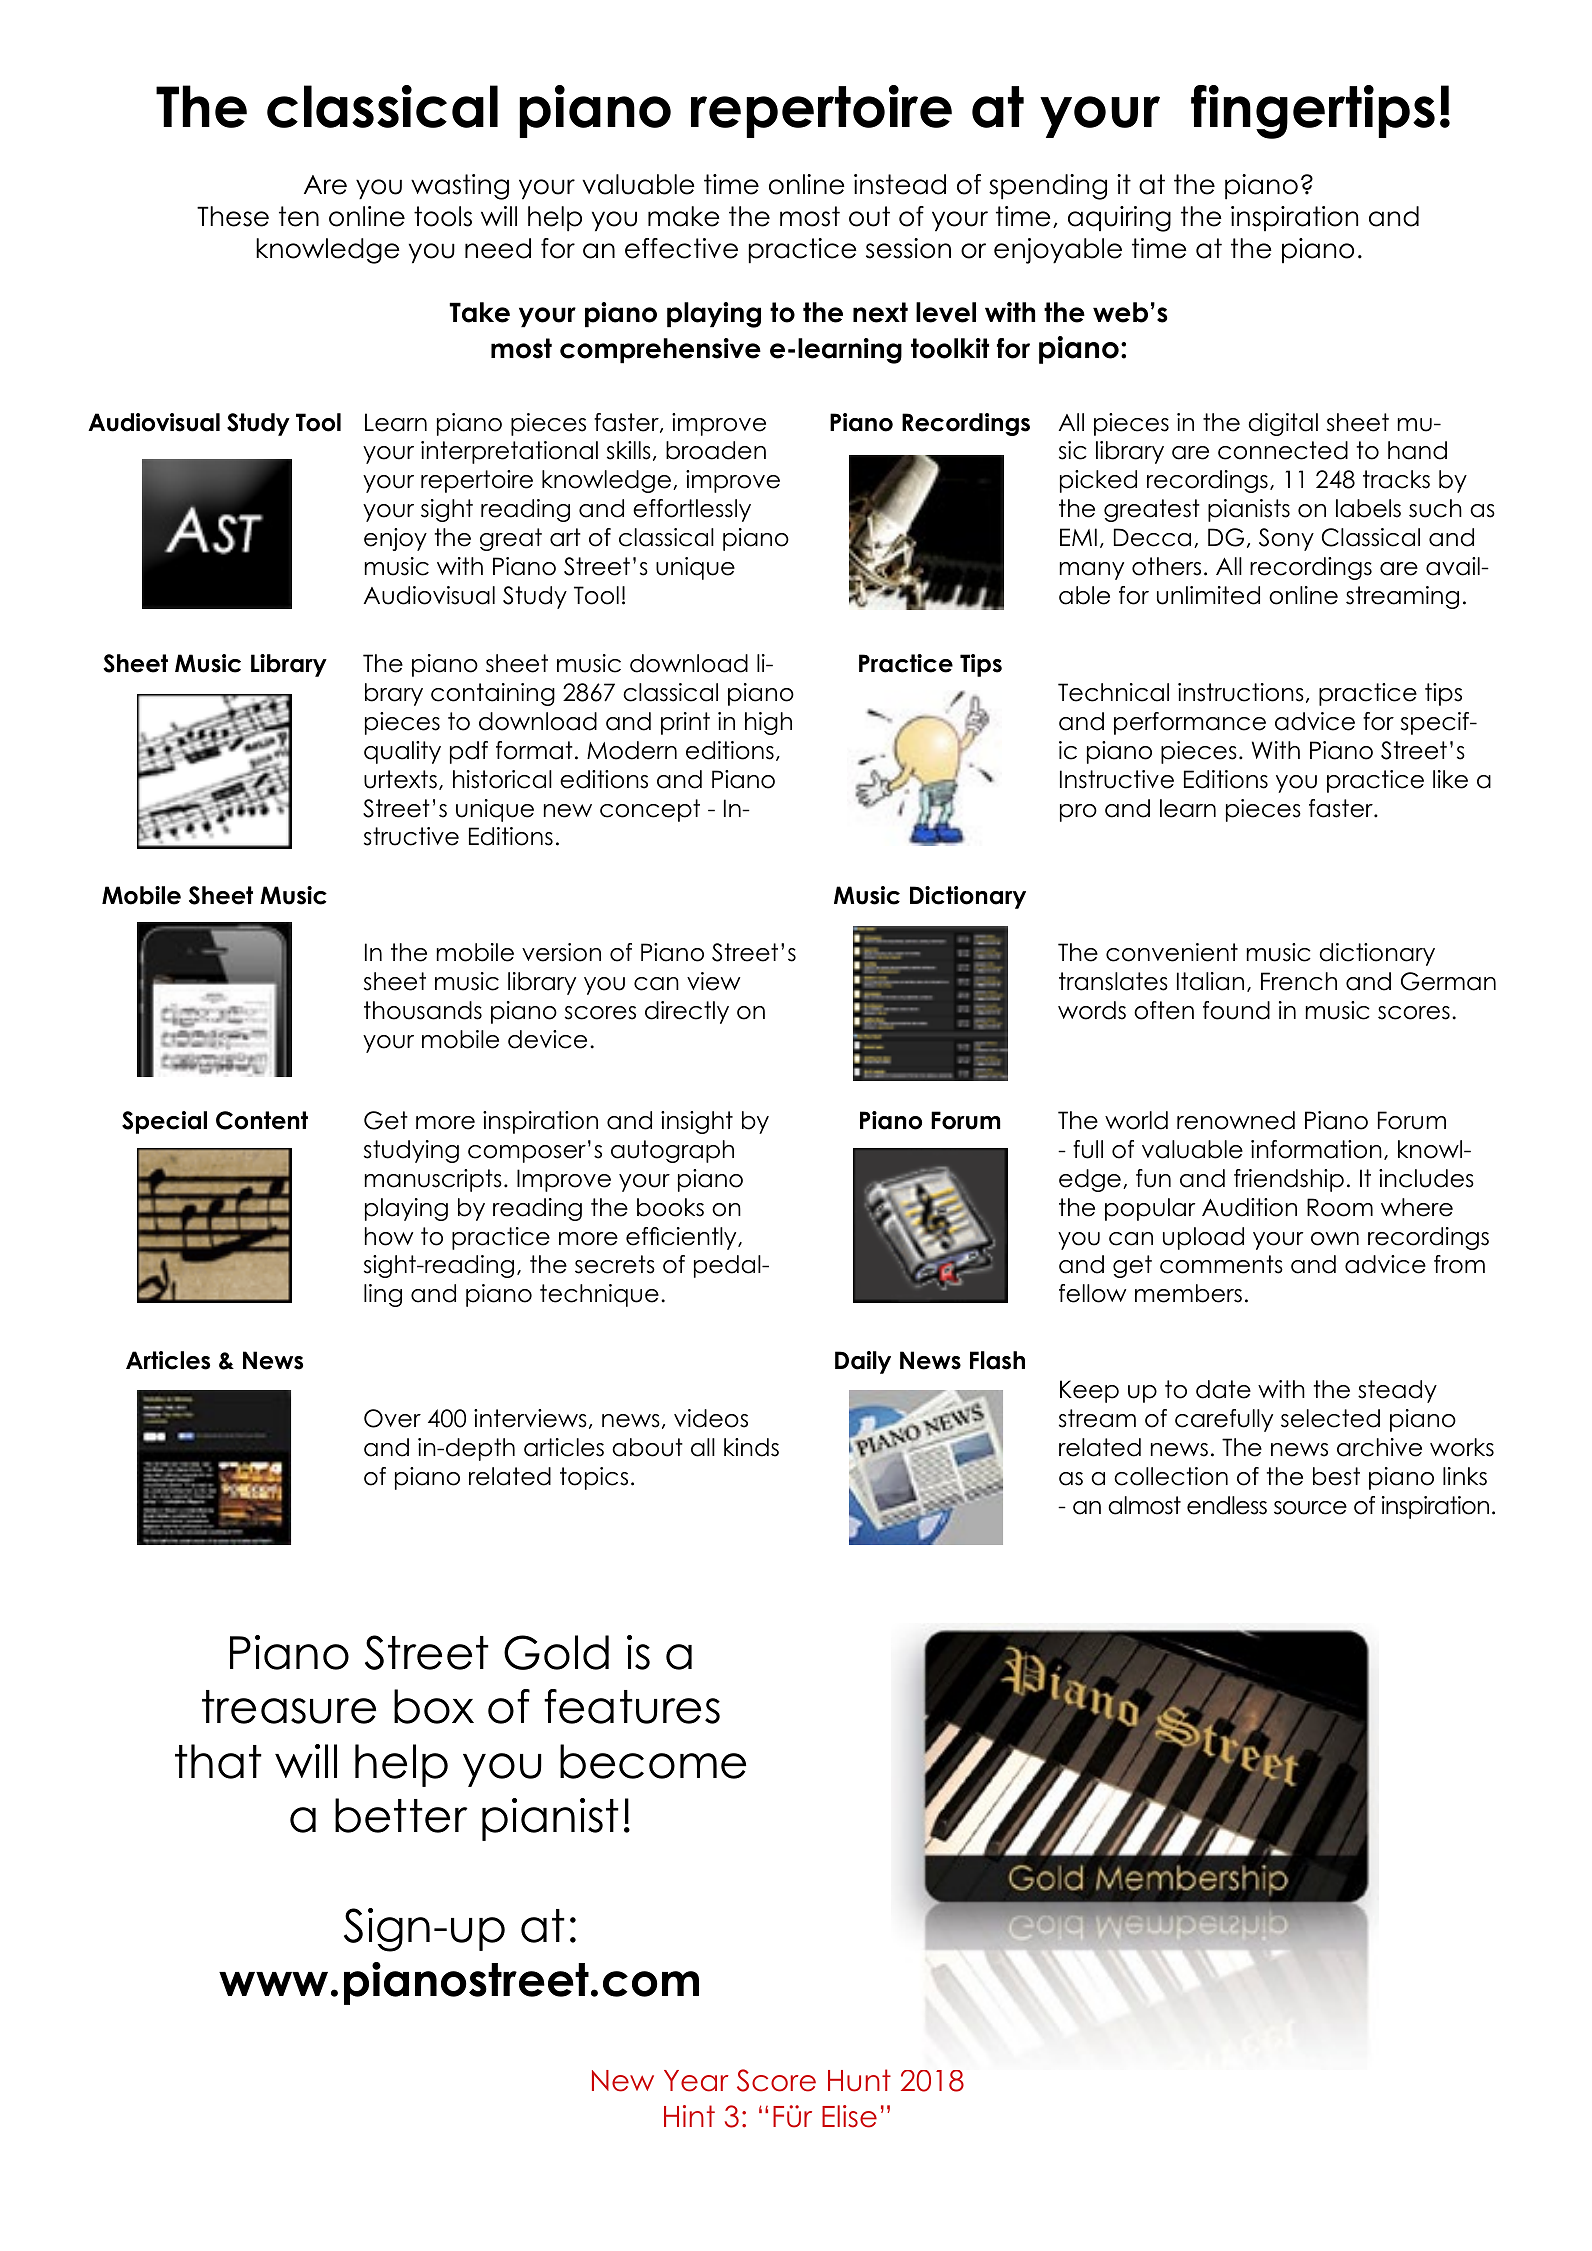 The height and width of the screenshot is (2251, 1592). I want to click on These, so click(233, 216).
